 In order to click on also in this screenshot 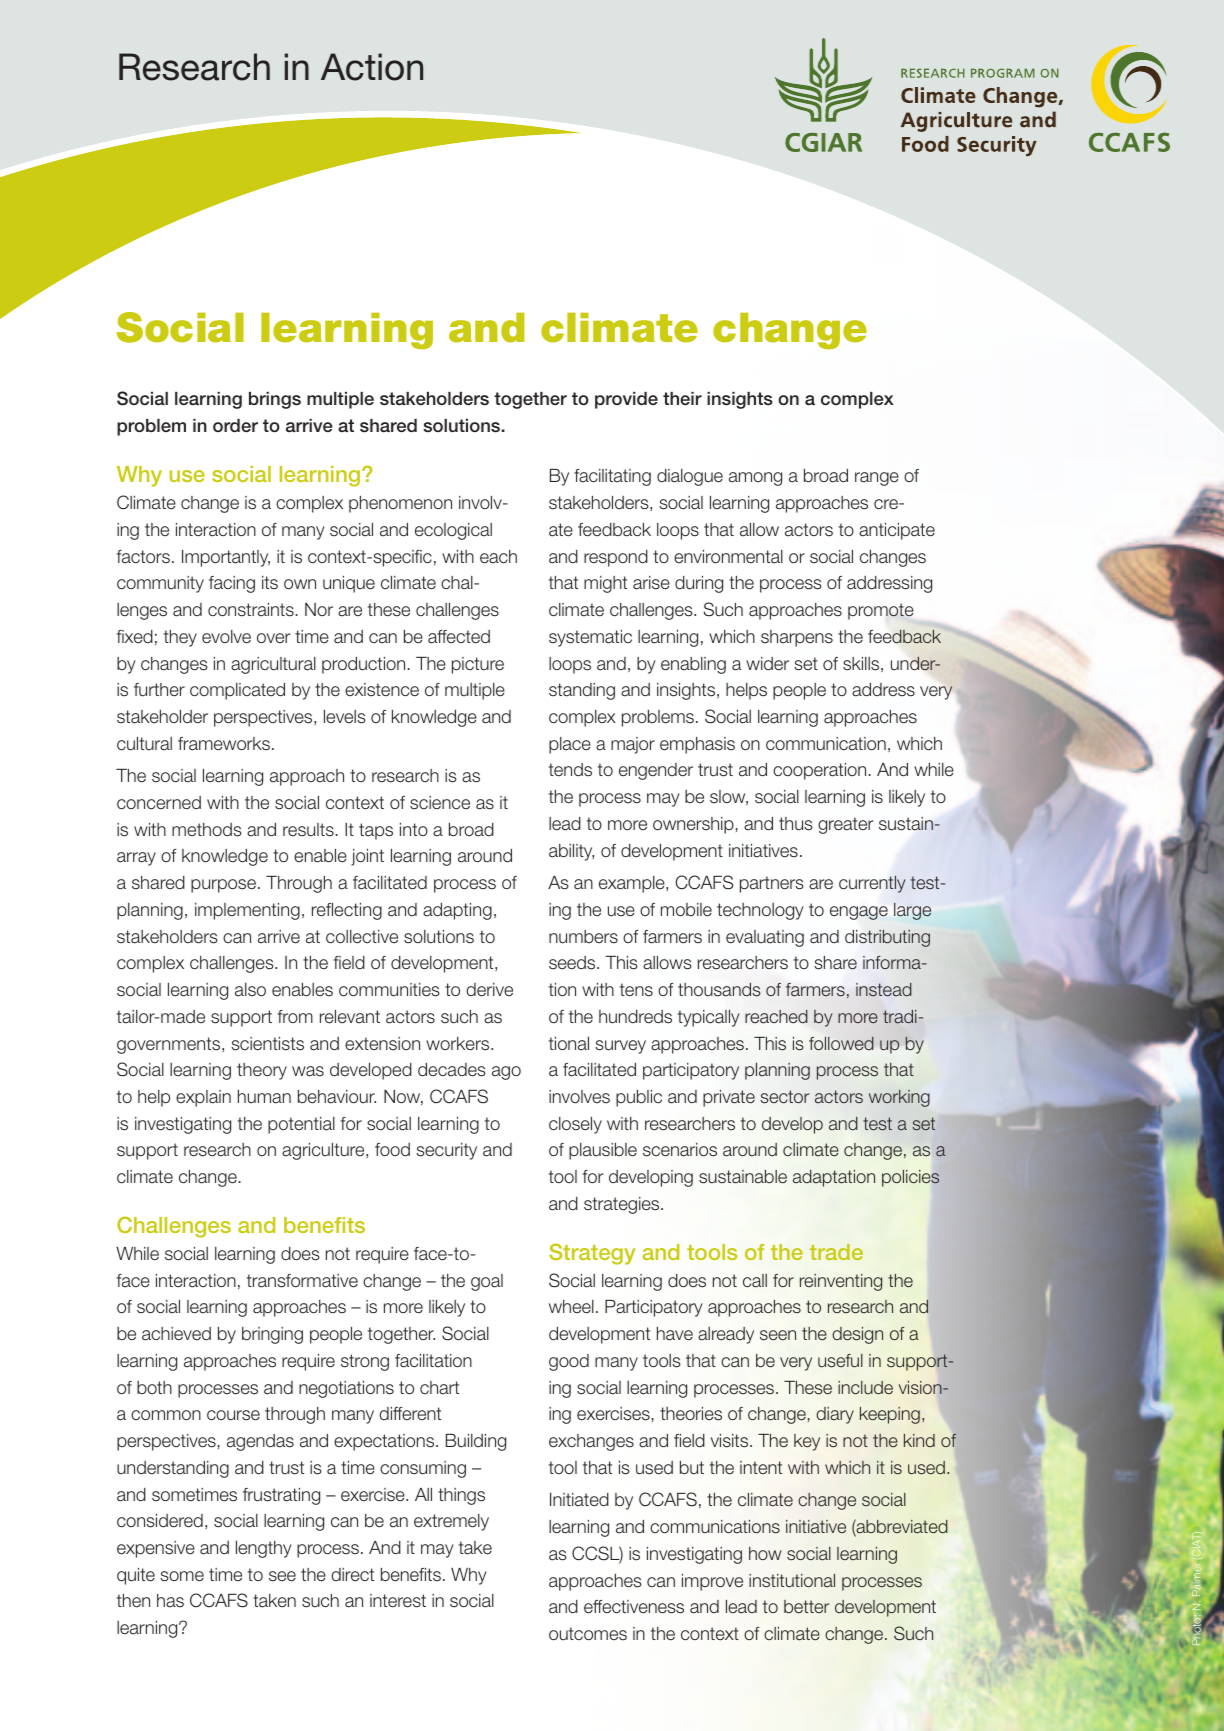, I will do `click(250, 990)`.
